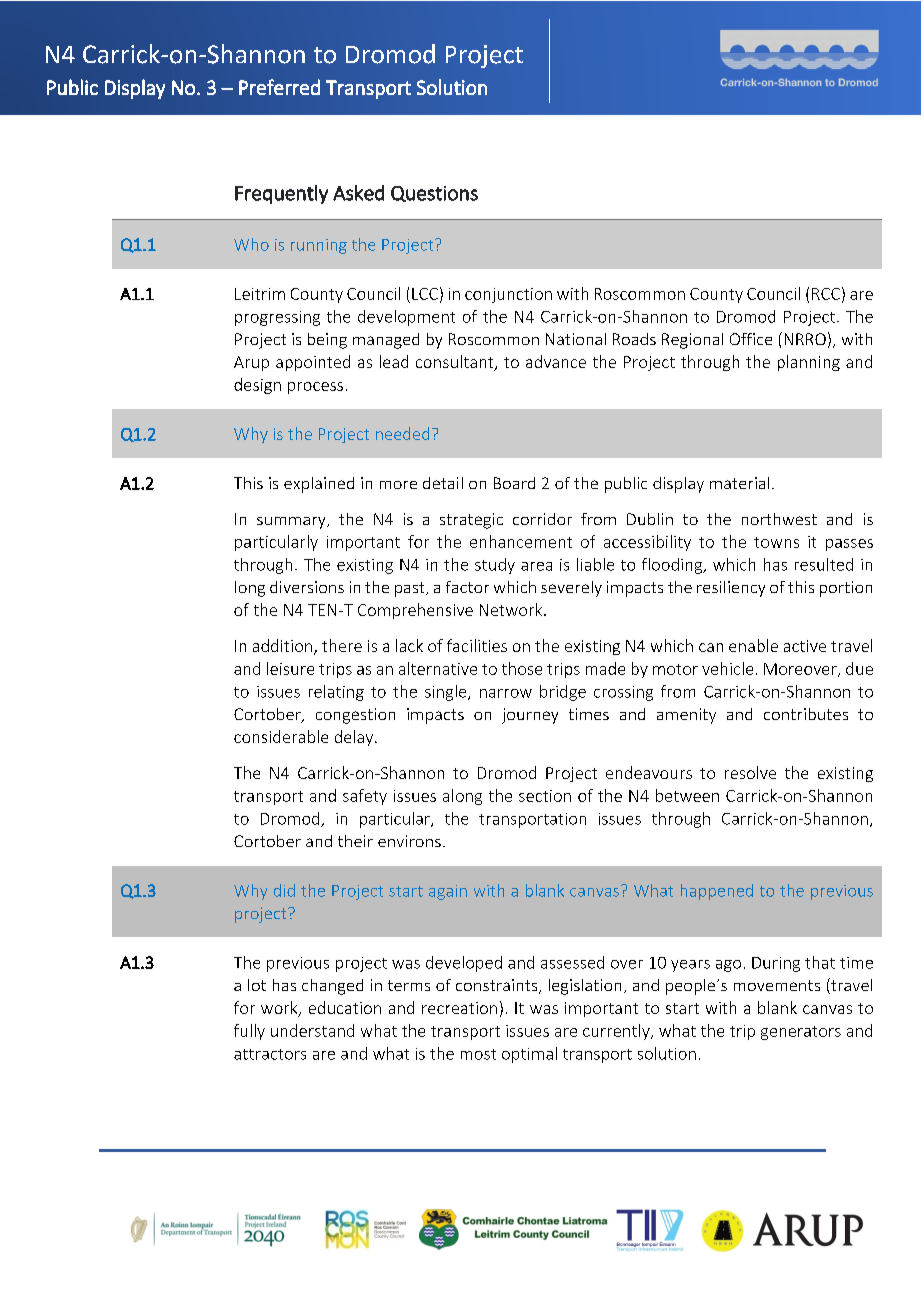 The height and width of the page is (1308, 924). Describe the element at coordinates (307, 587) in the page. I see `diversions` at that location.
